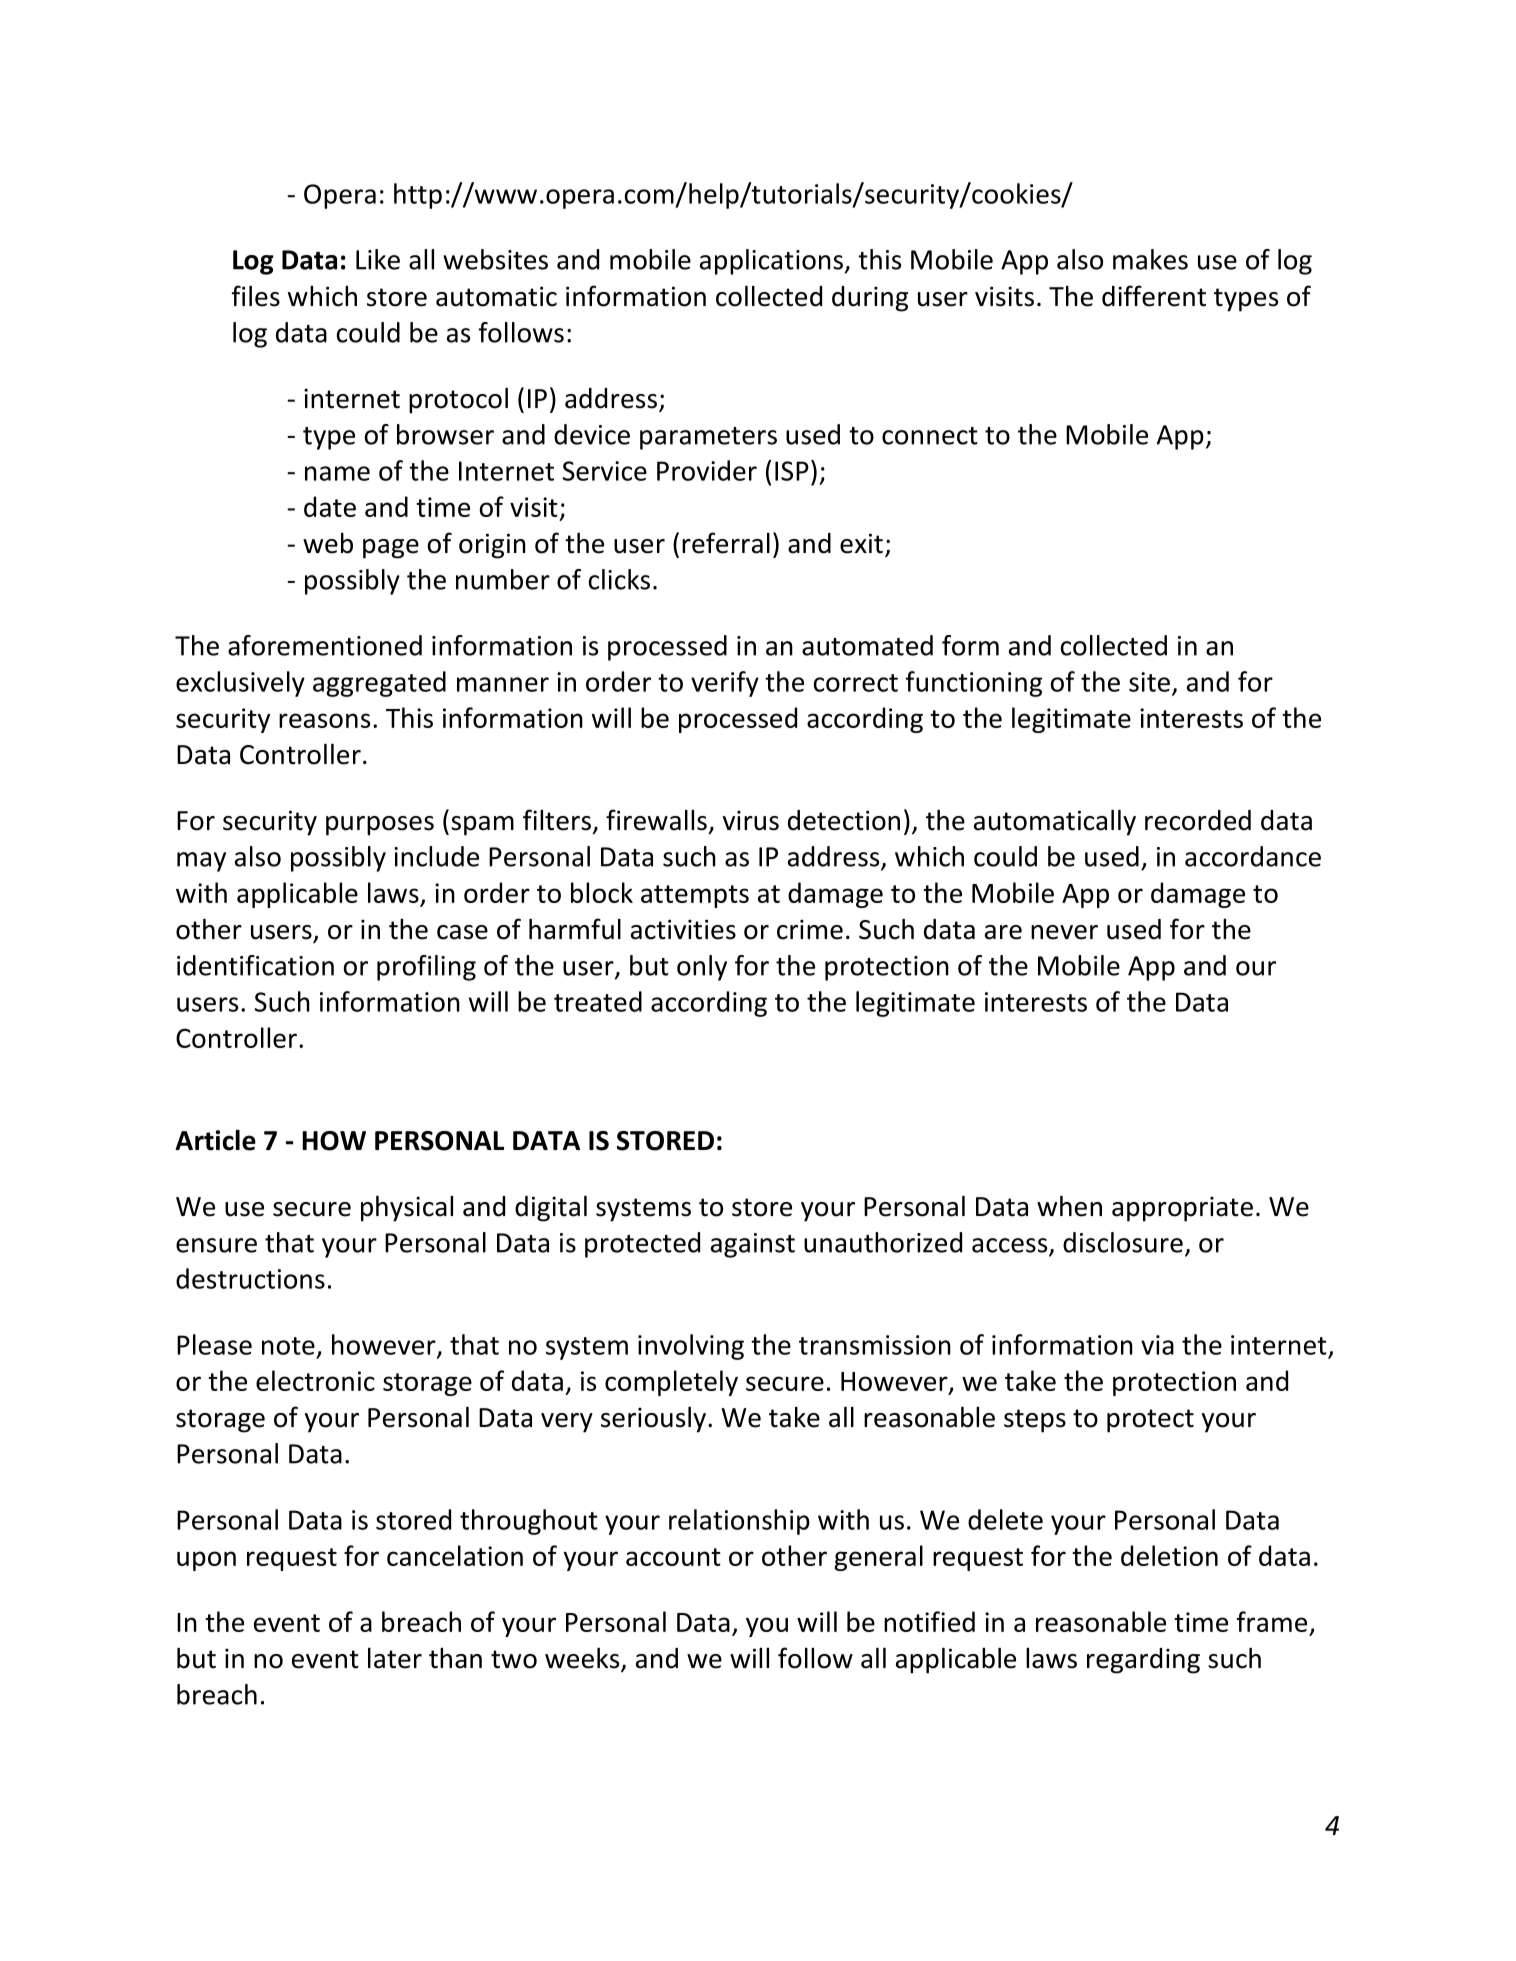  What do you see at coordinates (773, 262) in the image?
I see `applications` at bounding box center [773, 262].
